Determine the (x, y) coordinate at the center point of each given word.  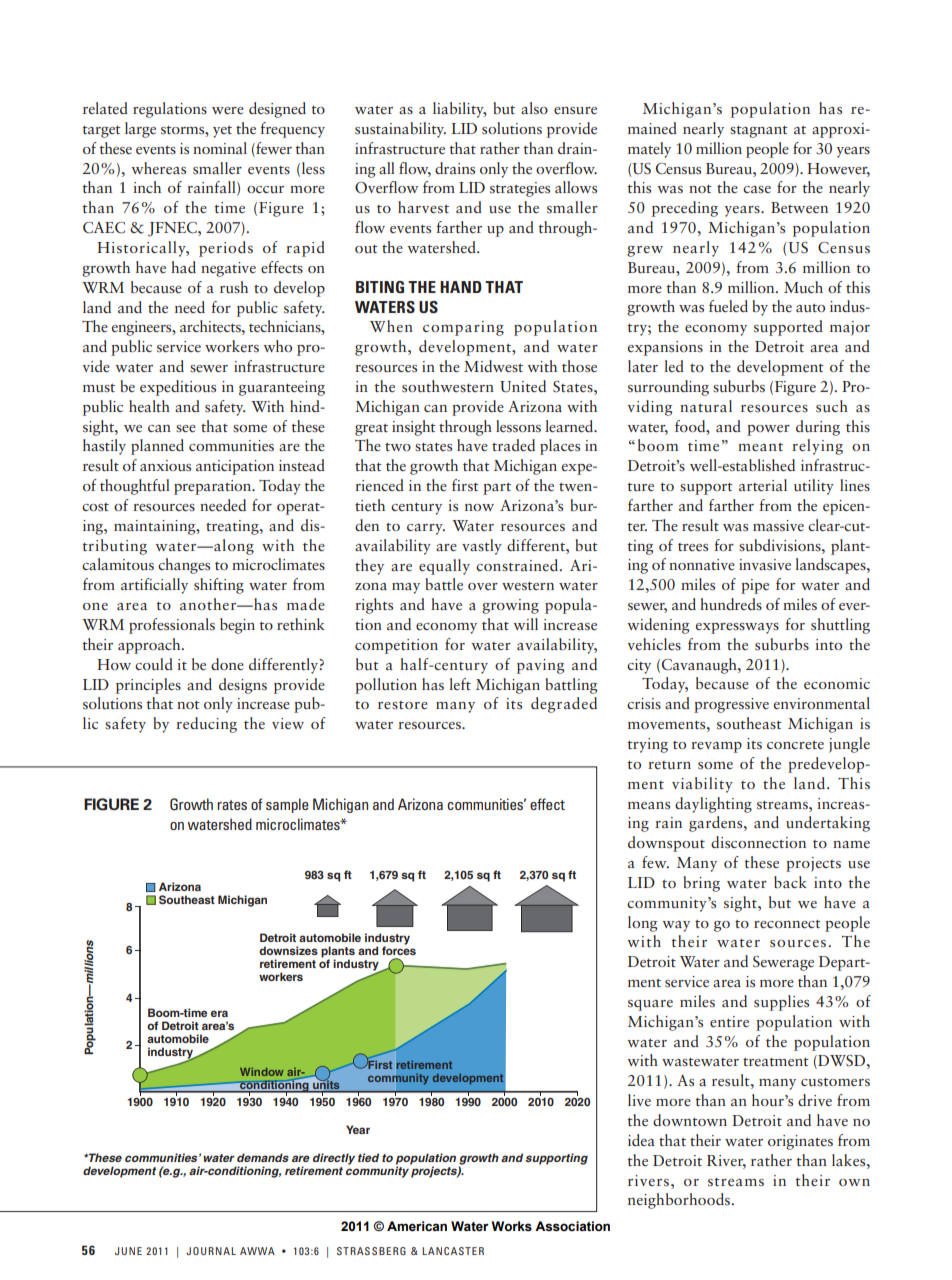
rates (232, 805)
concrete (795, 745)
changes (184, 566)
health (149, 406)
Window (262, 1072)
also (534, 108)
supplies (781, 1003)
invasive (765, 565)
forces (399, 950)
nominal (220, 148)
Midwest (493, 366)
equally (444, 567)
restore (403, 705)
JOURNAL (211, 1251)
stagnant (759, 132)
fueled (728, 306)
